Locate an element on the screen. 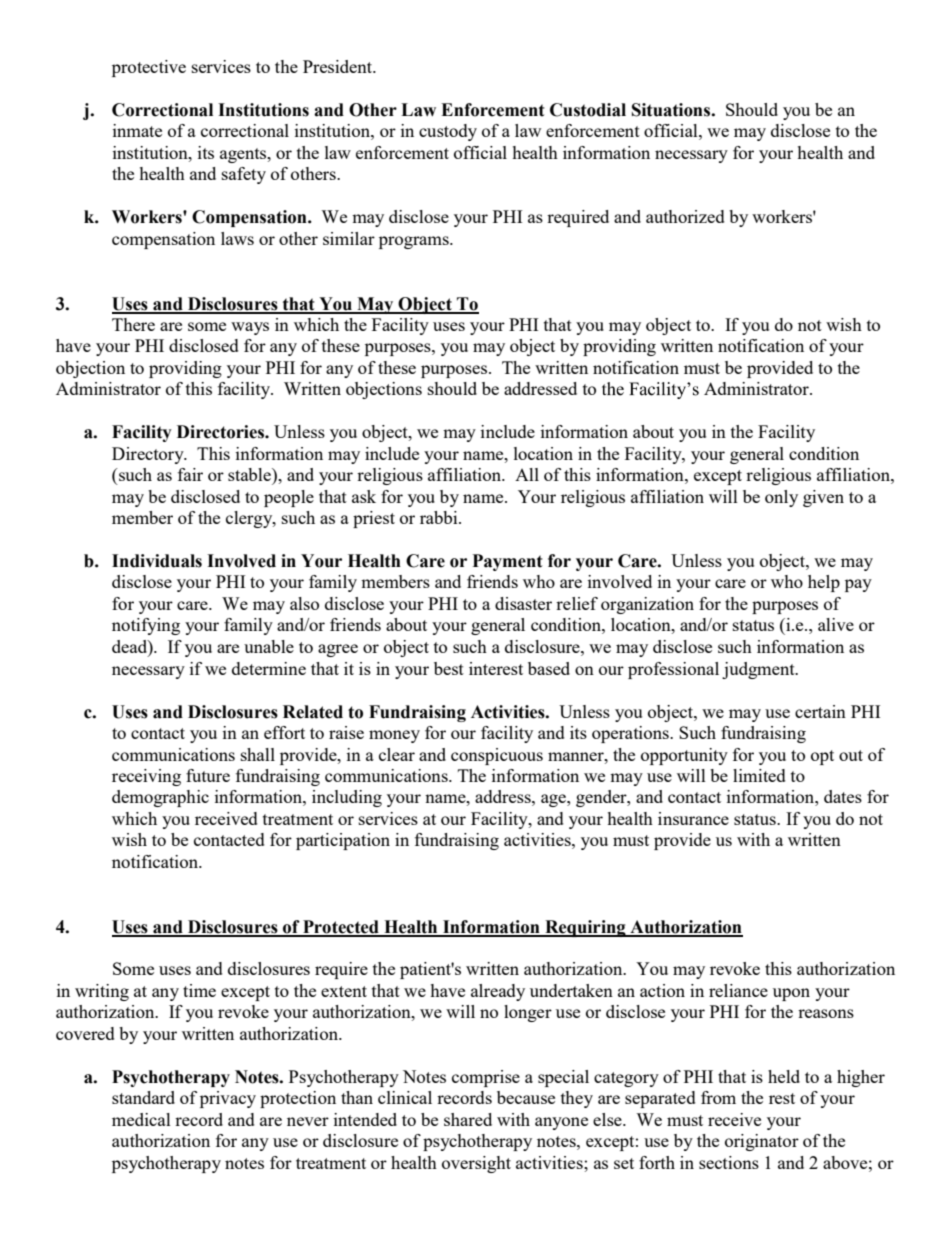 Image resolution: width=952 pixels, height=1233 pixels. custody is located at coordinates (448, 132).
